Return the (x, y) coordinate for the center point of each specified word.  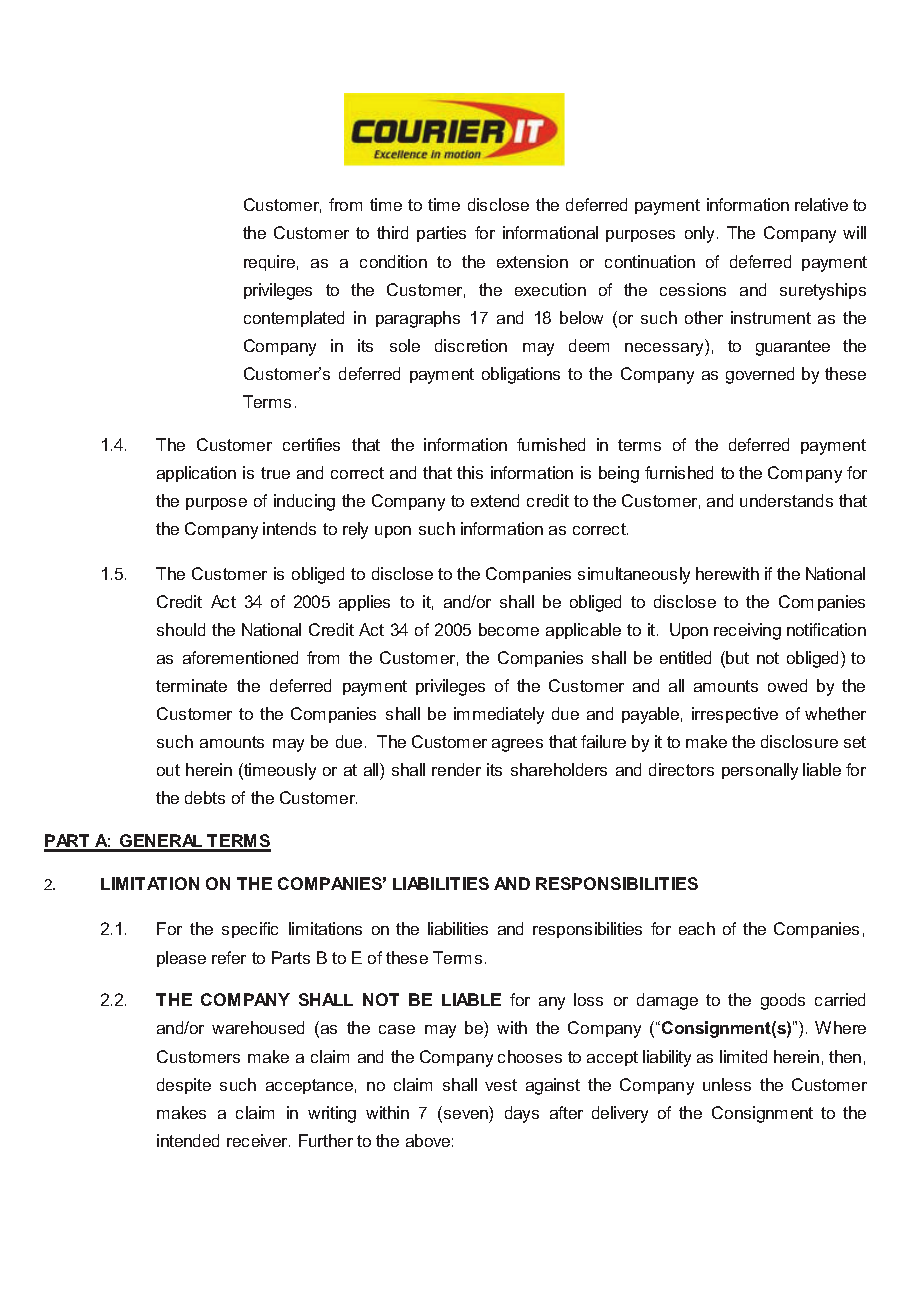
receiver (258, 1140)
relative (821, 204)
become (509, 629)
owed (787, 685)
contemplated (294, 319)
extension (532, 261)
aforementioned (240, 657)
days (522, 1114)
